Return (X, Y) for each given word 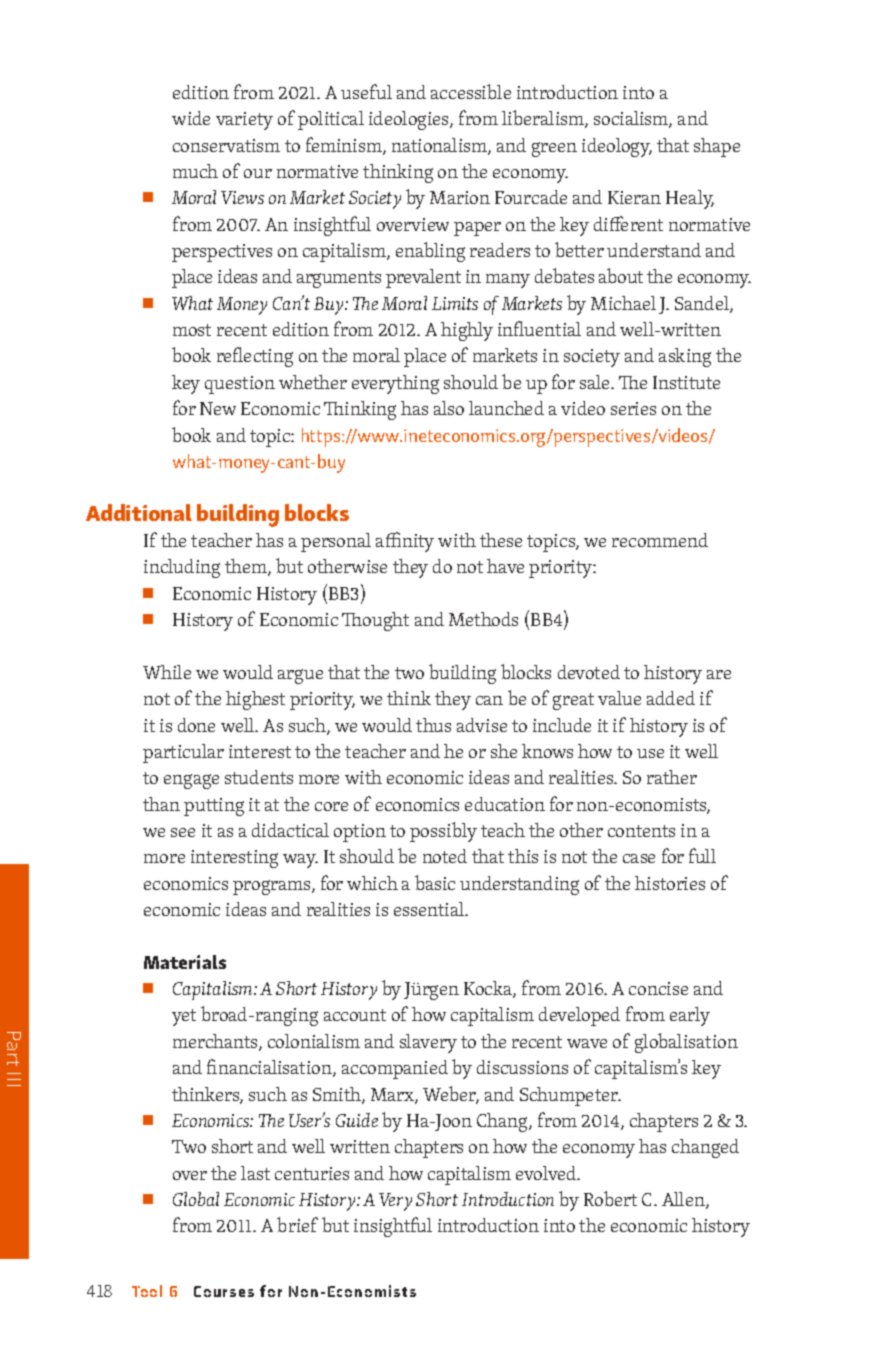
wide (191, 118)
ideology (617, 147)
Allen (684, 1200)
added (671, 698)
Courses (224, 1291)
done (196, 725)
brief (297, 1224)
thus (433, 725)
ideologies (410, 120)
